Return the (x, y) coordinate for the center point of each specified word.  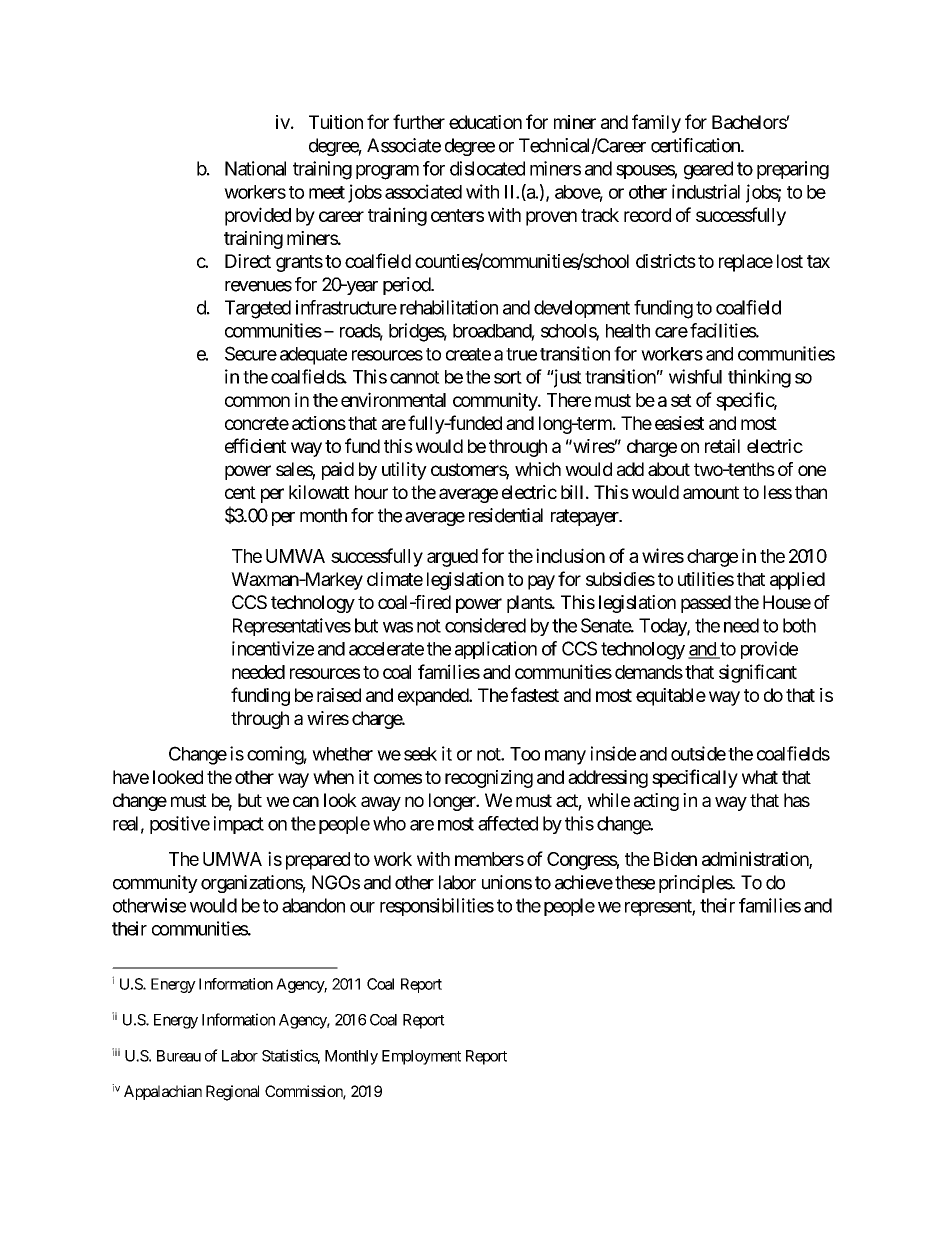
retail (722, 446)
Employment (421, 1057)
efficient (255, 445)
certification (696, 145)
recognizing (489, 779)
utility (404, 471)
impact (239, 825)
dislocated (487, 168)
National (255, 168)
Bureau (179, 1056)
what (760, 777)
